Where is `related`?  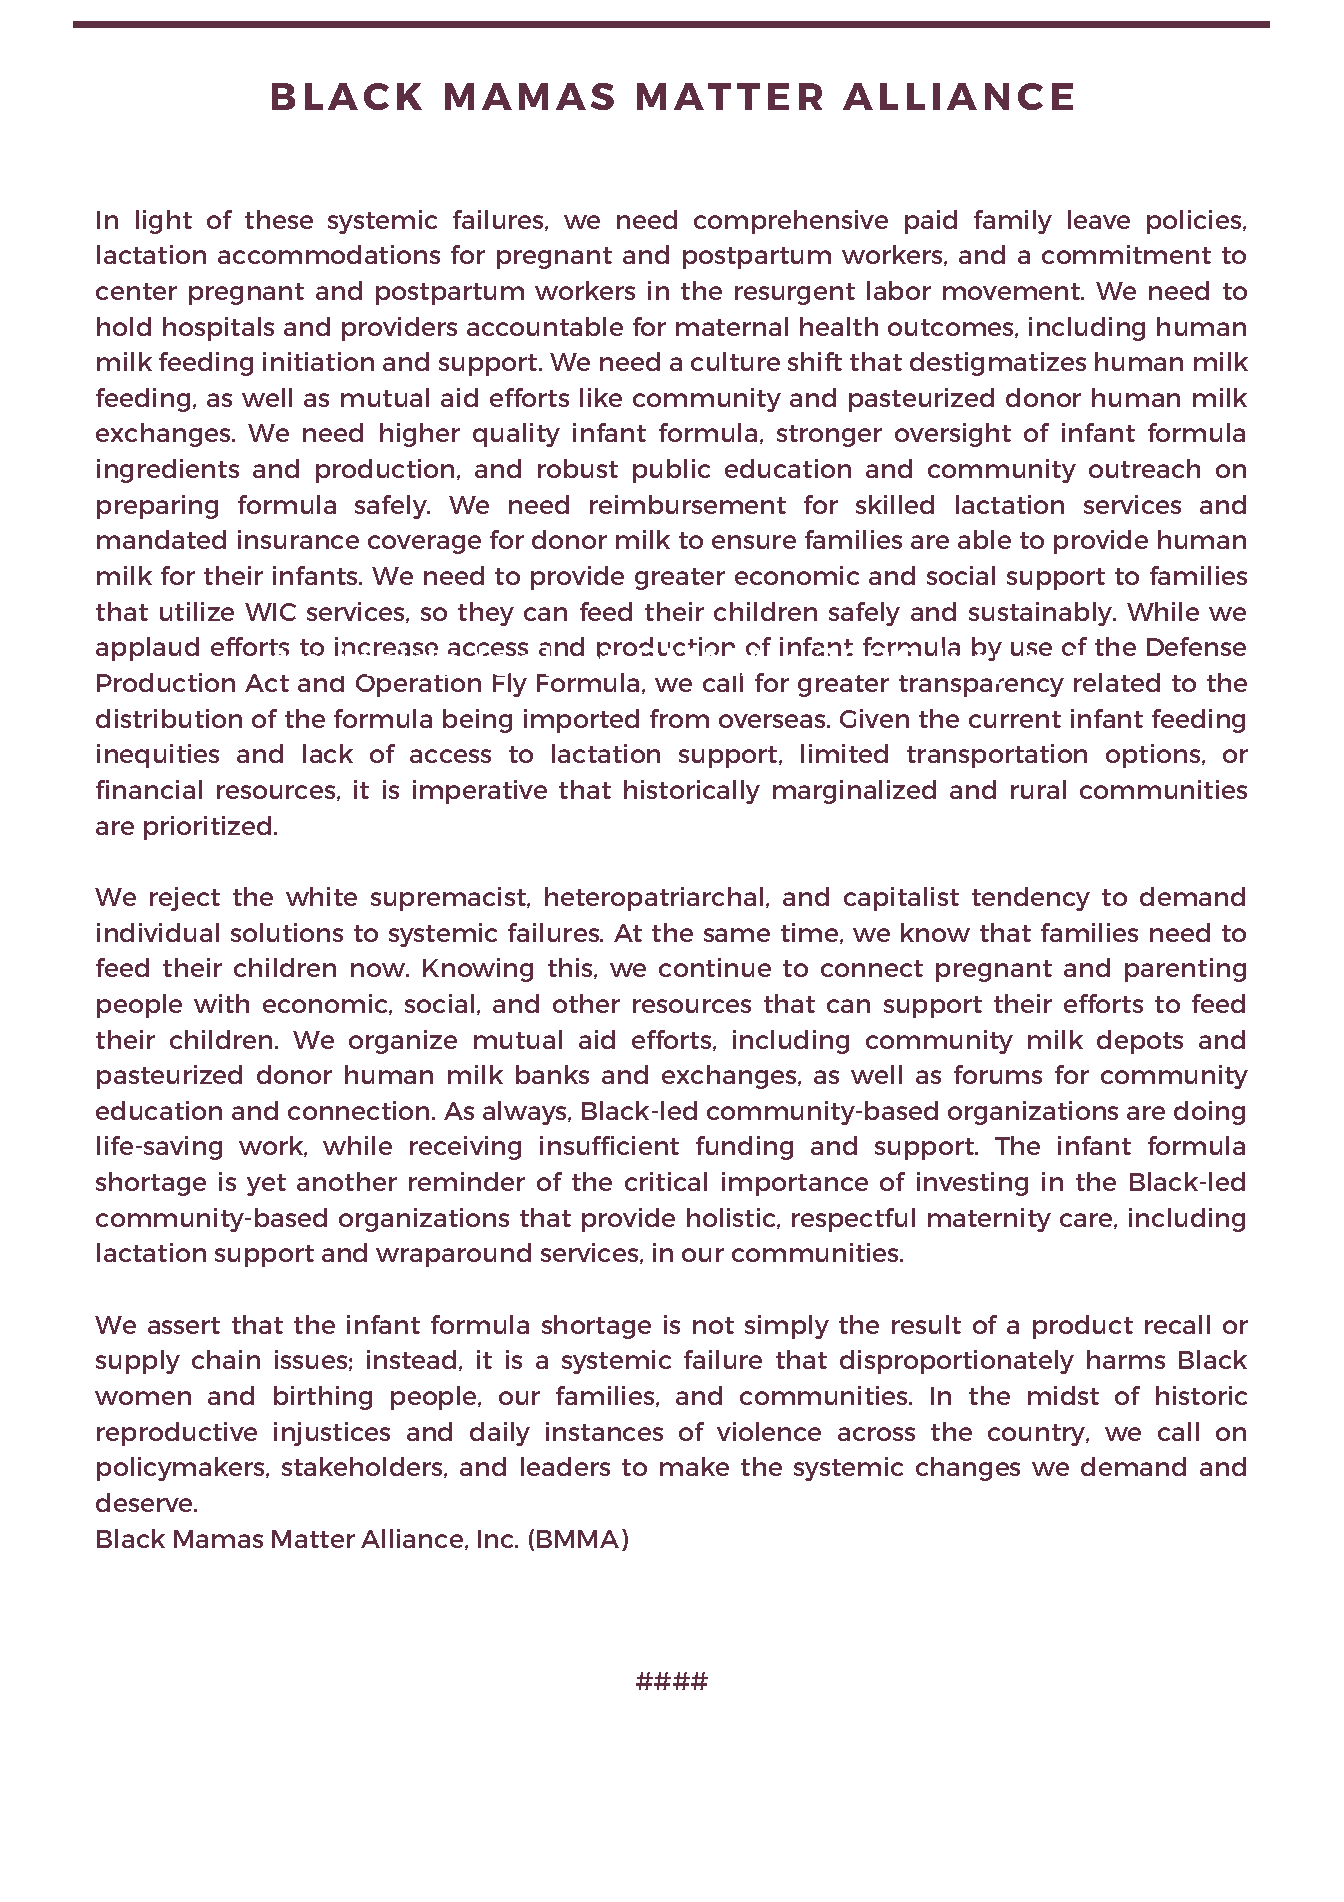 related is located at coordinates (1117, 682).
